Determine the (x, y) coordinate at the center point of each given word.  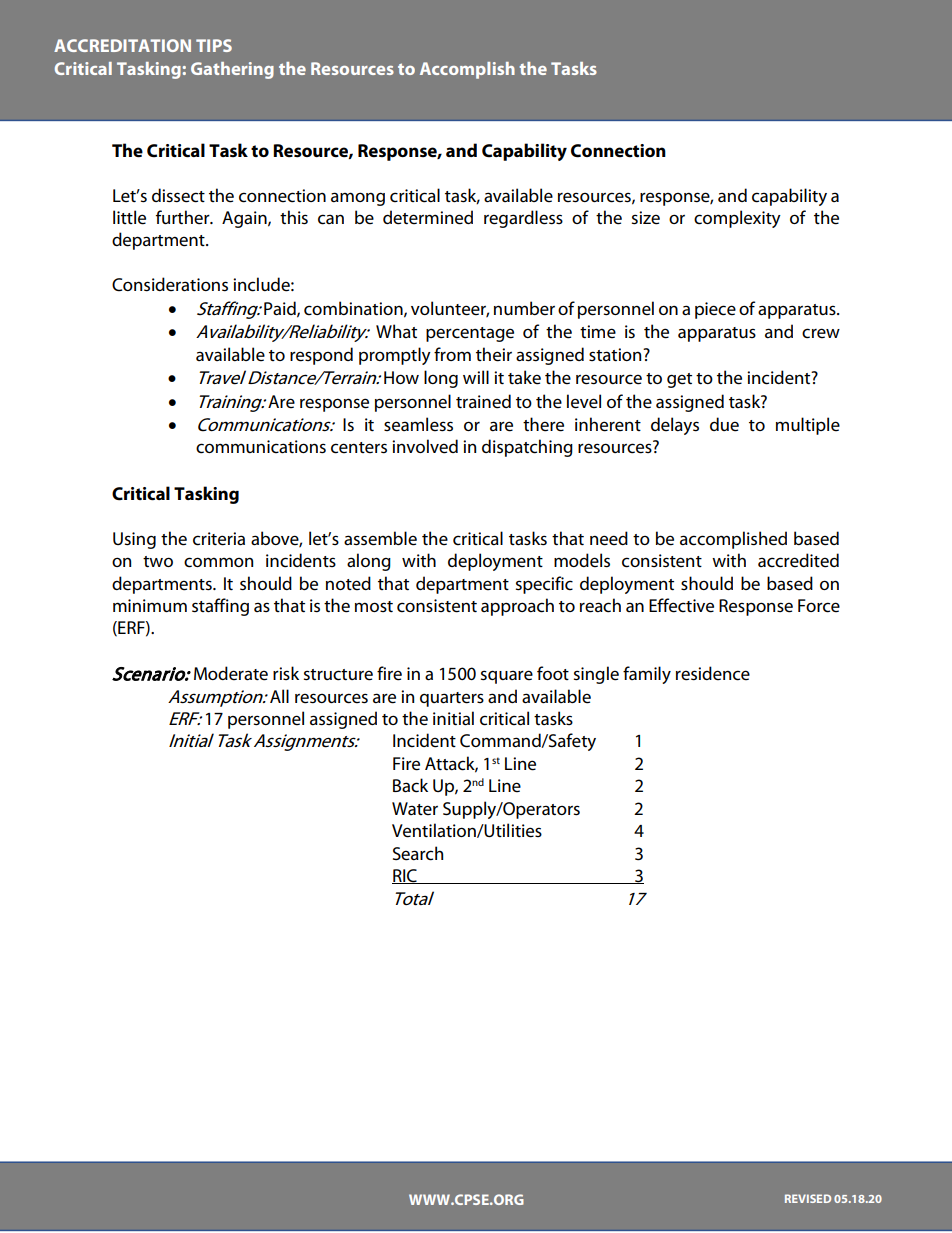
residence (713, 673)
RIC (405, 876)
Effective (681, 605)
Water (415, 809)
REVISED (808, 1198)
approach (517, 607)
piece (715, 310)
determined (428, 217)
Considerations (170, 284)
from (452, 354)
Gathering (232, 70)
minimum (150, 605)
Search (418, 853)
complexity (737, 219)
